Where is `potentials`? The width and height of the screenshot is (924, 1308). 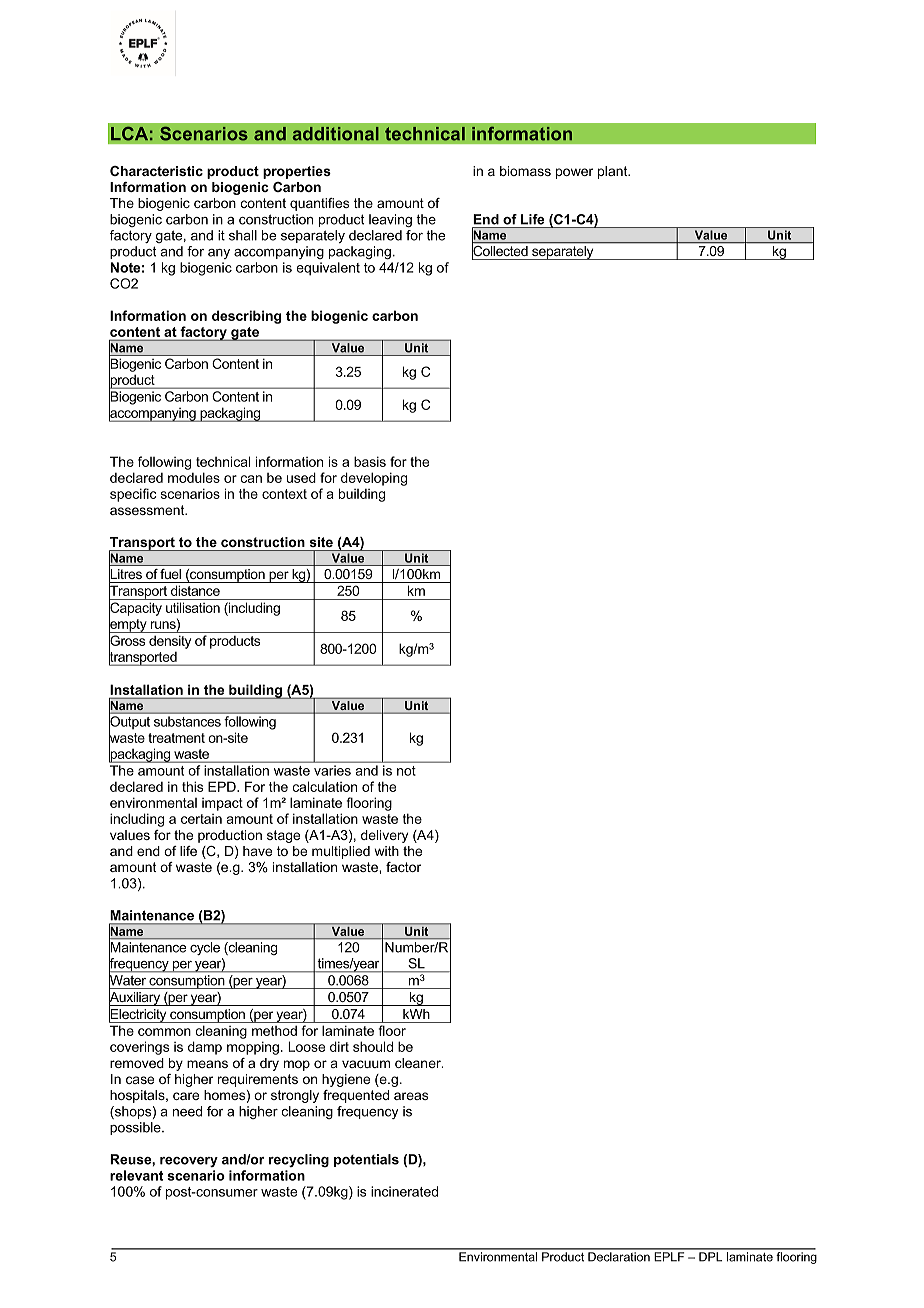 potentials is located at coordinates (366, 1160).
